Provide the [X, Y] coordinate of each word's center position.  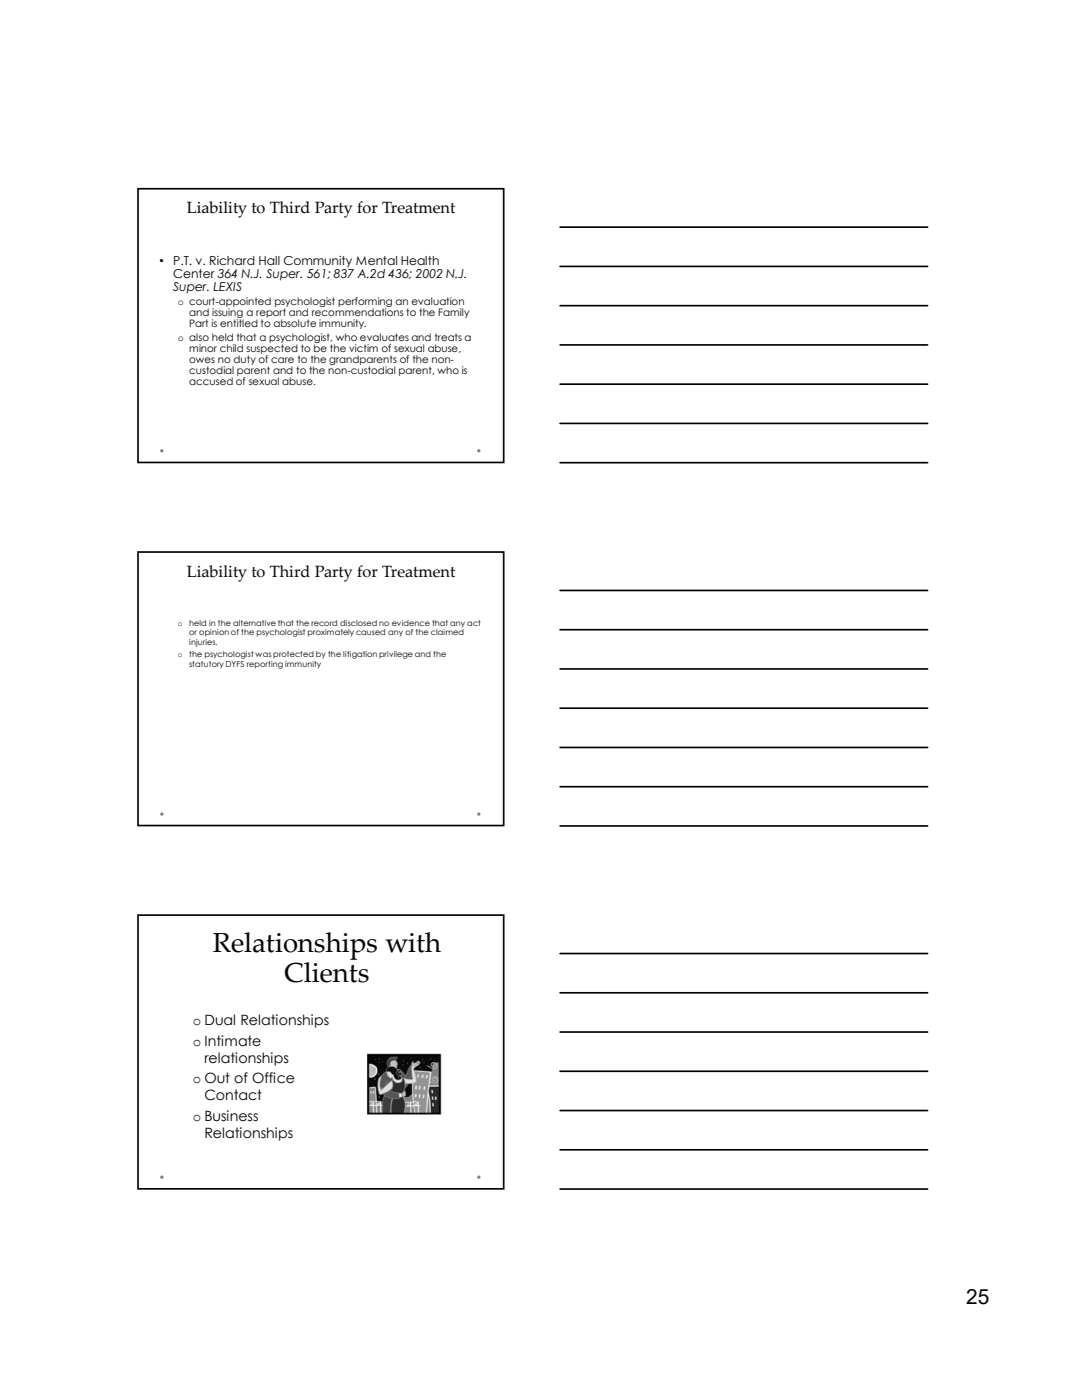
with [413, 942]
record [324, 623]
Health [420, 260]
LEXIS [227, 286]
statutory [206, 663]
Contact [233, 1095]
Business [231, 1116]
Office [273, 1078]
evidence [411, 623]
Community [318, 262]
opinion [214, 633]
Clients [327, 971]
